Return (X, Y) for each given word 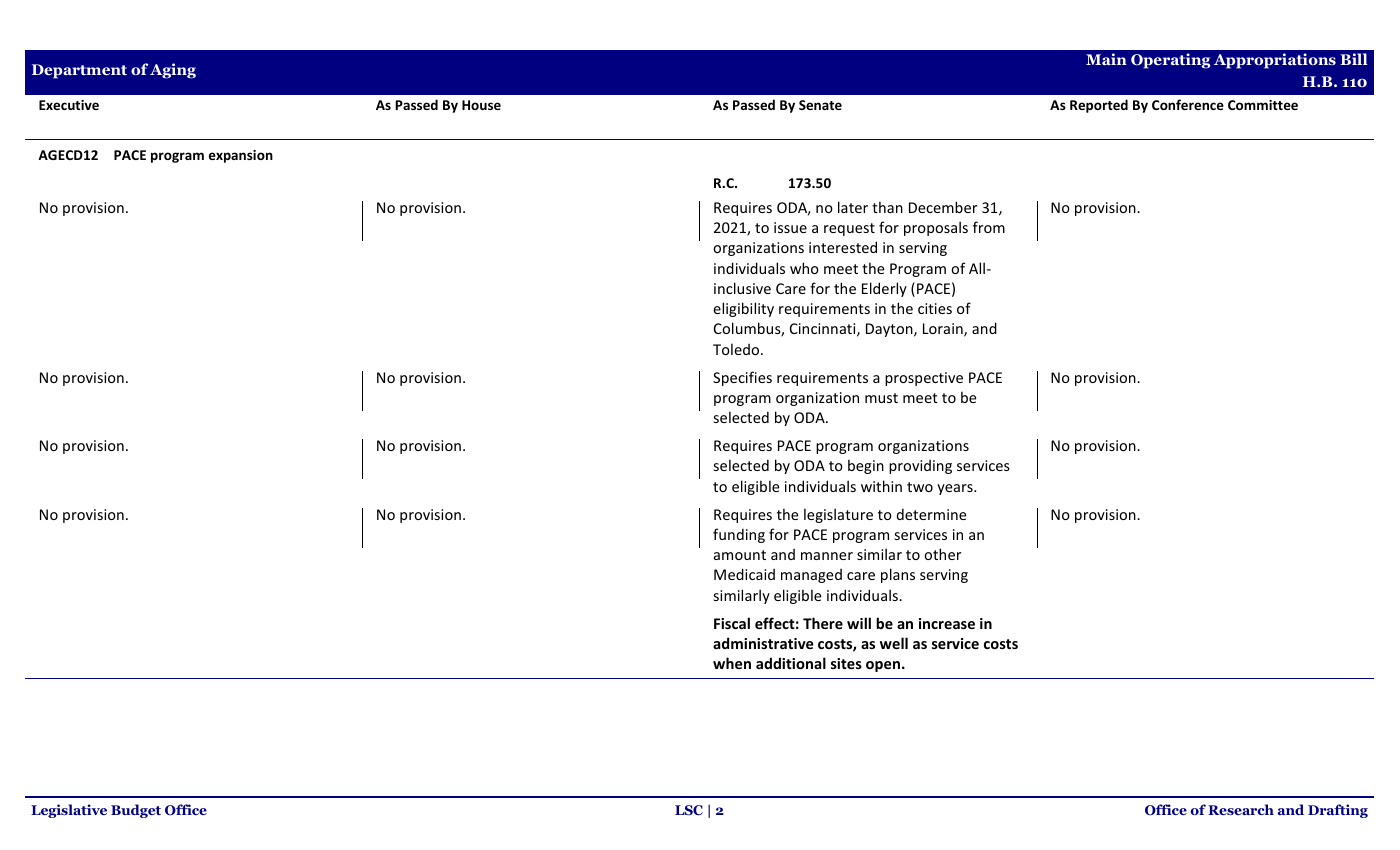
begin (866, 466)
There (823, 623)
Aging (173, 71)
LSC (689, 810)
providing (920, 467)
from (989, 227)
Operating (1170, 61)
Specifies (742, 378)
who (804, 268)
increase (947, 623)
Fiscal (732, 623)
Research (1241, 809)
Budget (136, 811)
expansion (241, 156)
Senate (820, 105)
